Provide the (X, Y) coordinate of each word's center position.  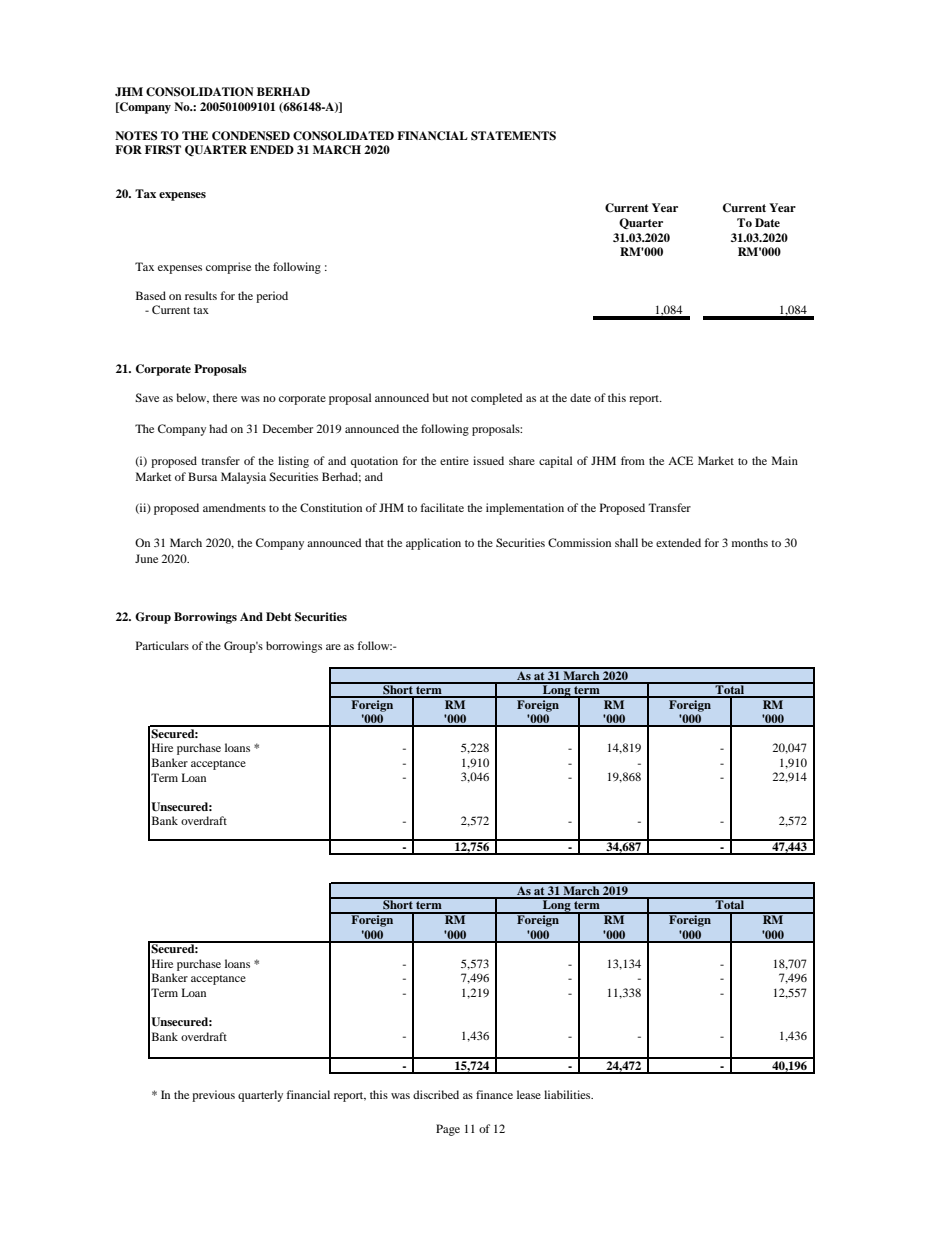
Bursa (202, 476)
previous (213, 1096)
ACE (680, 460)
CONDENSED (251, 136)
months (750, 542)
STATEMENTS (513, 136)
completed (497, 399)
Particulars (162, 645)
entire (454, 460)
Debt (278, 616)
